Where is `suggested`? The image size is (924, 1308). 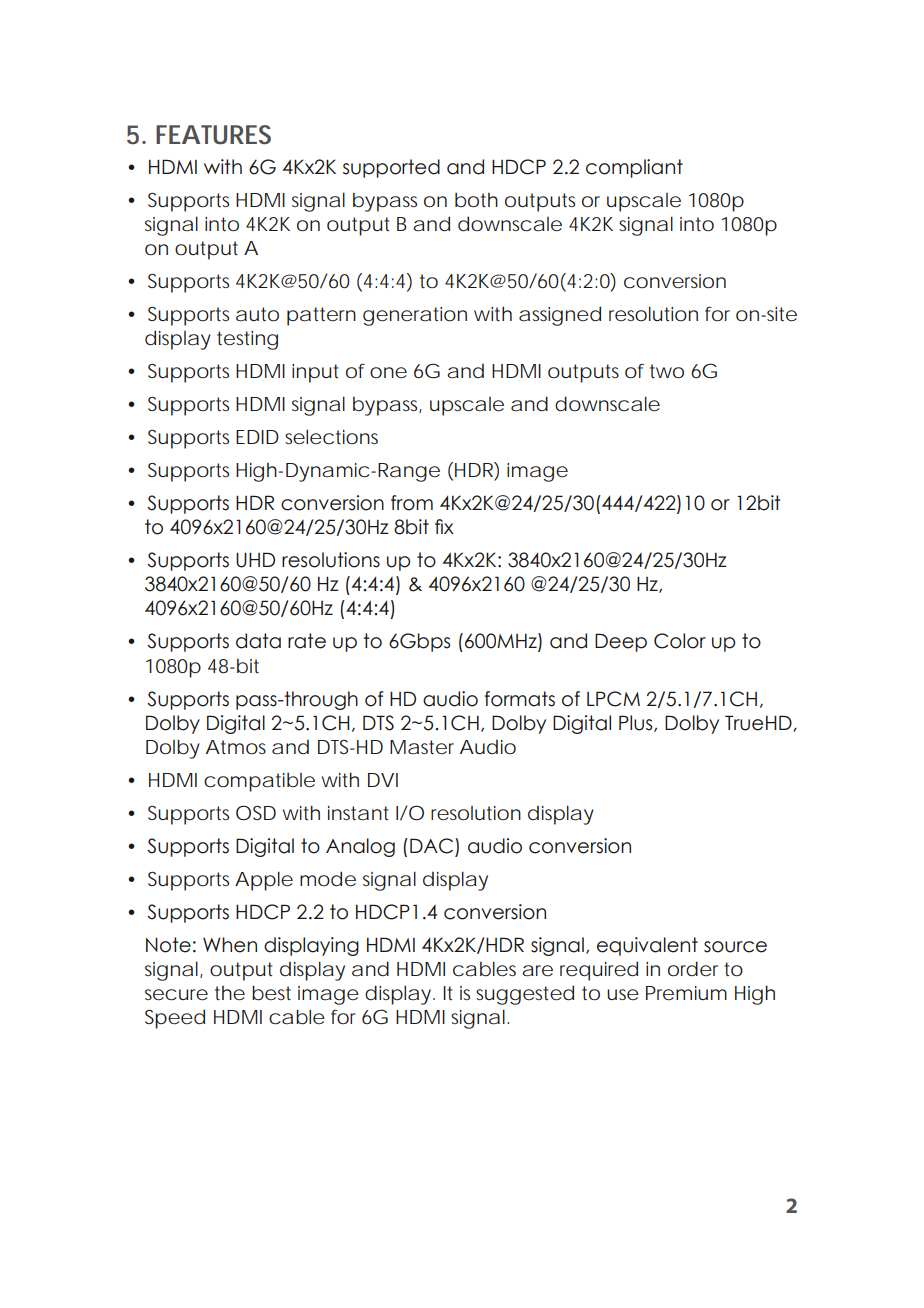
suggested is located at coordinates (525, 995).
